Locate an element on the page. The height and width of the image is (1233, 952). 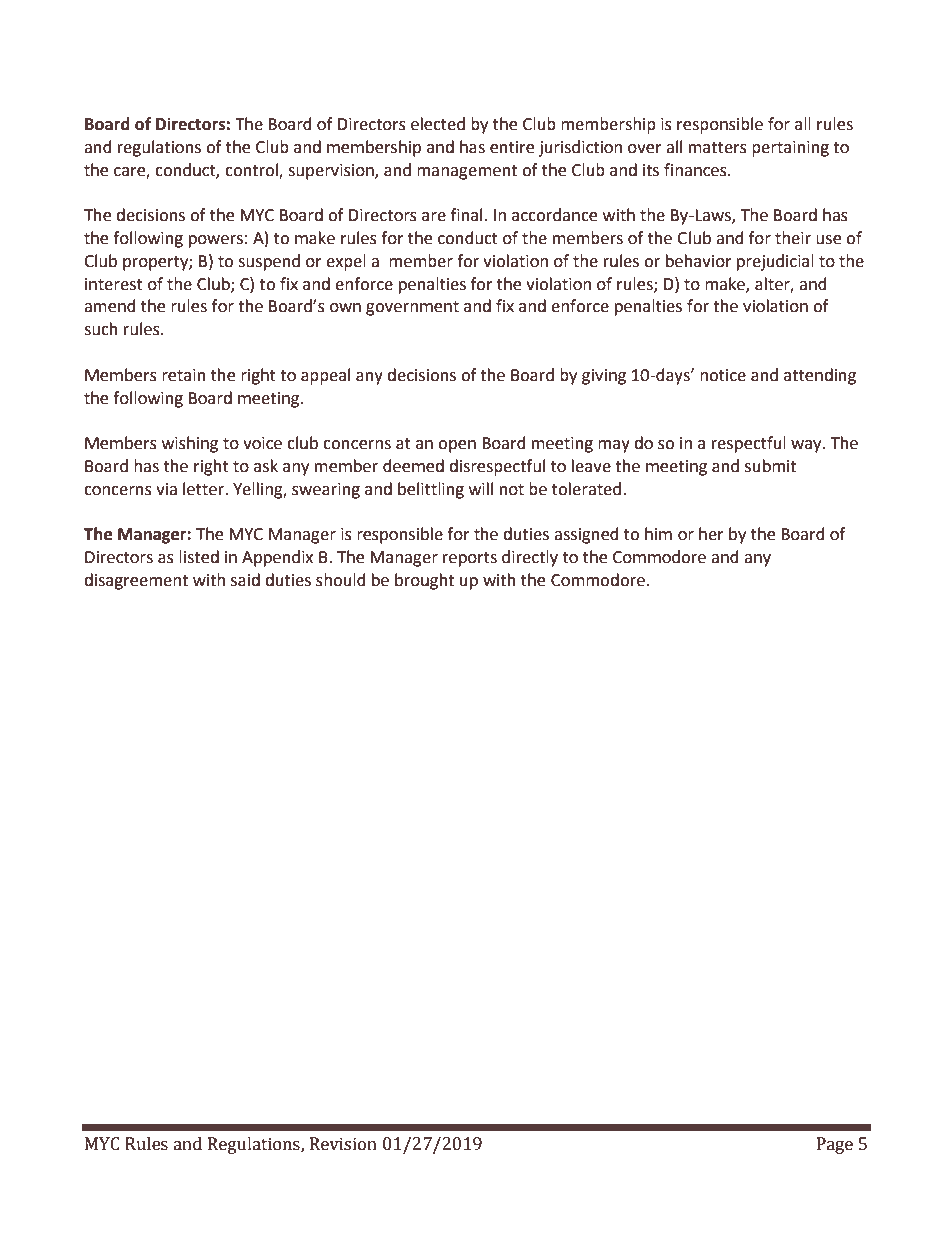
her is located at coordinates (711, 534).
